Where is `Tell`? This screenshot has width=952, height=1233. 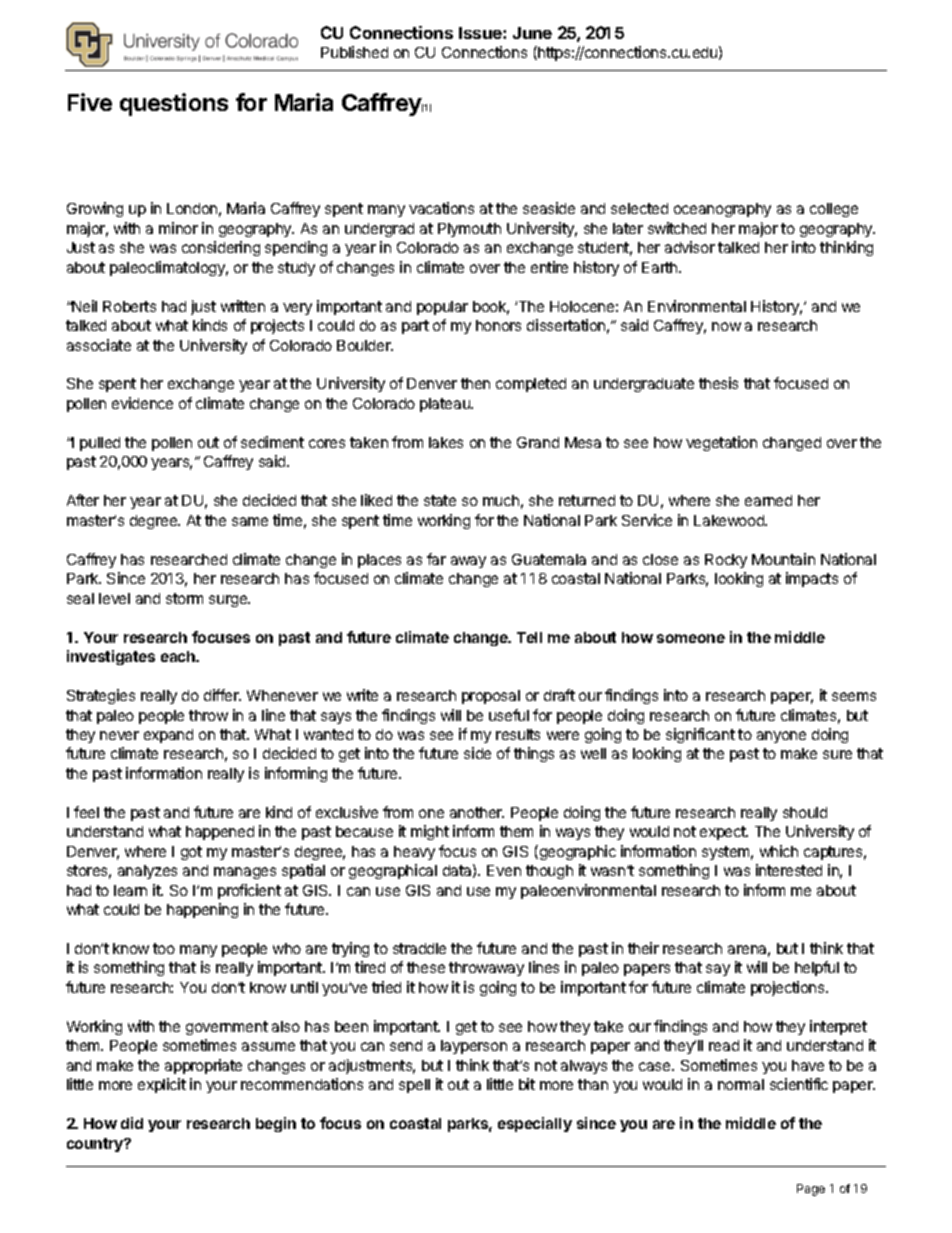
Tell is located at coordinates (529, 637).
